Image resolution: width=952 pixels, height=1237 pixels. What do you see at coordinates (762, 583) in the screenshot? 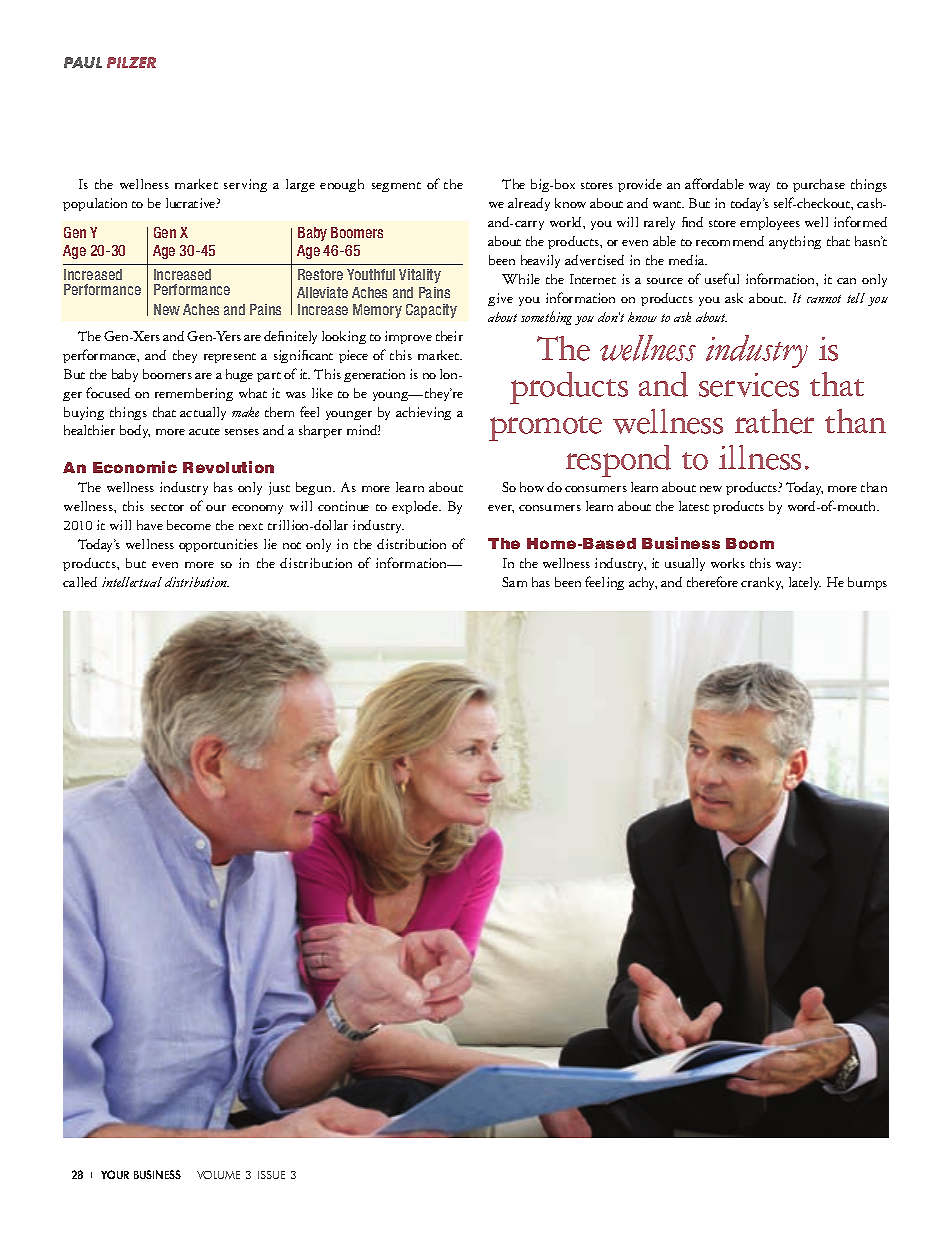
I see `cranky` at bounding box center [762, 583].
